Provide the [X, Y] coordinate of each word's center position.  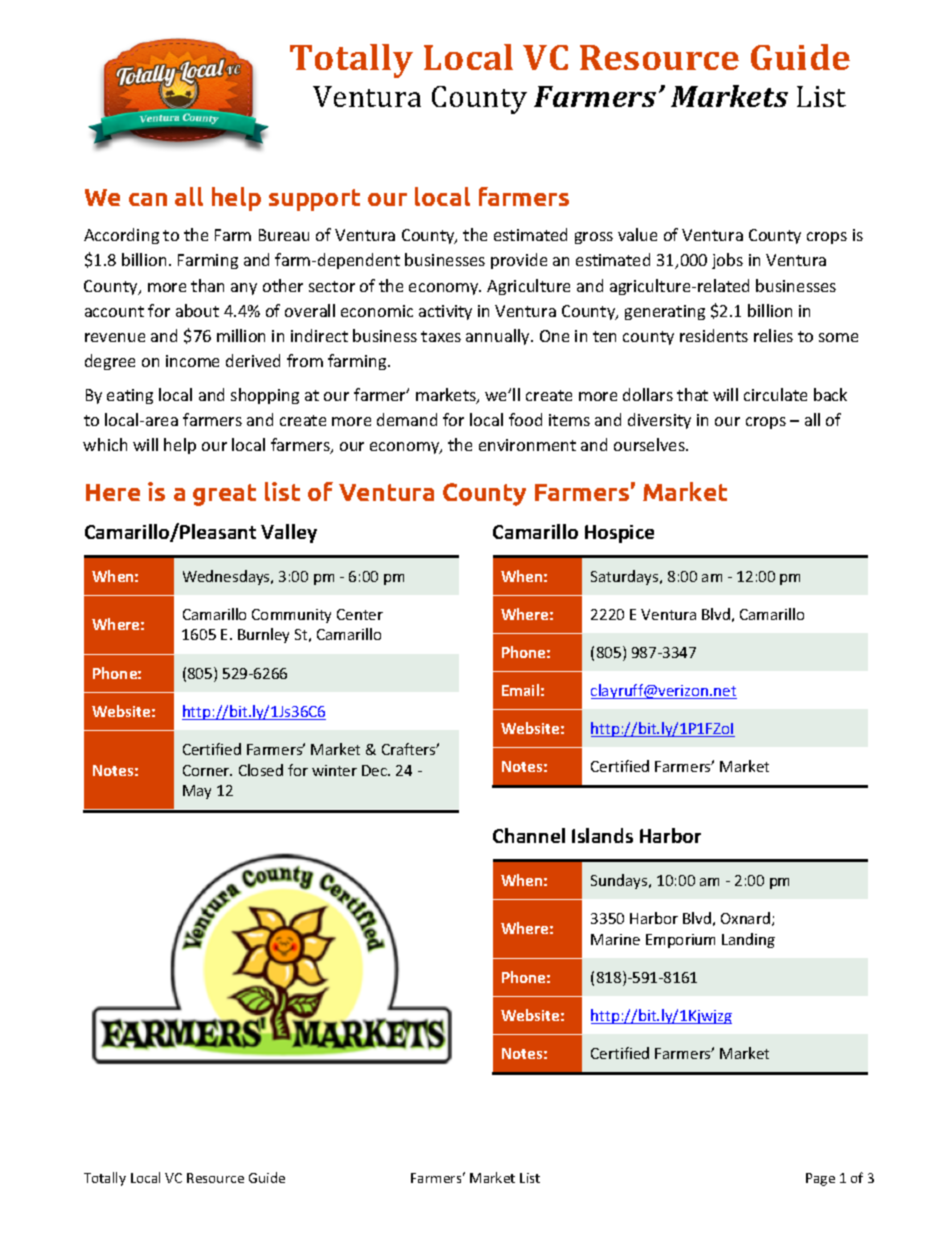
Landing [748, 940]
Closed [261, 770]
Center [360, 614]
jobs [727, 261]
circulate [775, 394]
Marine [615, 939]
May [197, 792]
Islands [602, 835]
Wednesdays [227, 577]
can [148, 199]
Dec [376, 770]
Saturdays [626, 577]
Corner [207, 770]
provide [519, 261]
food [525, 419]
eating [130, 396]
